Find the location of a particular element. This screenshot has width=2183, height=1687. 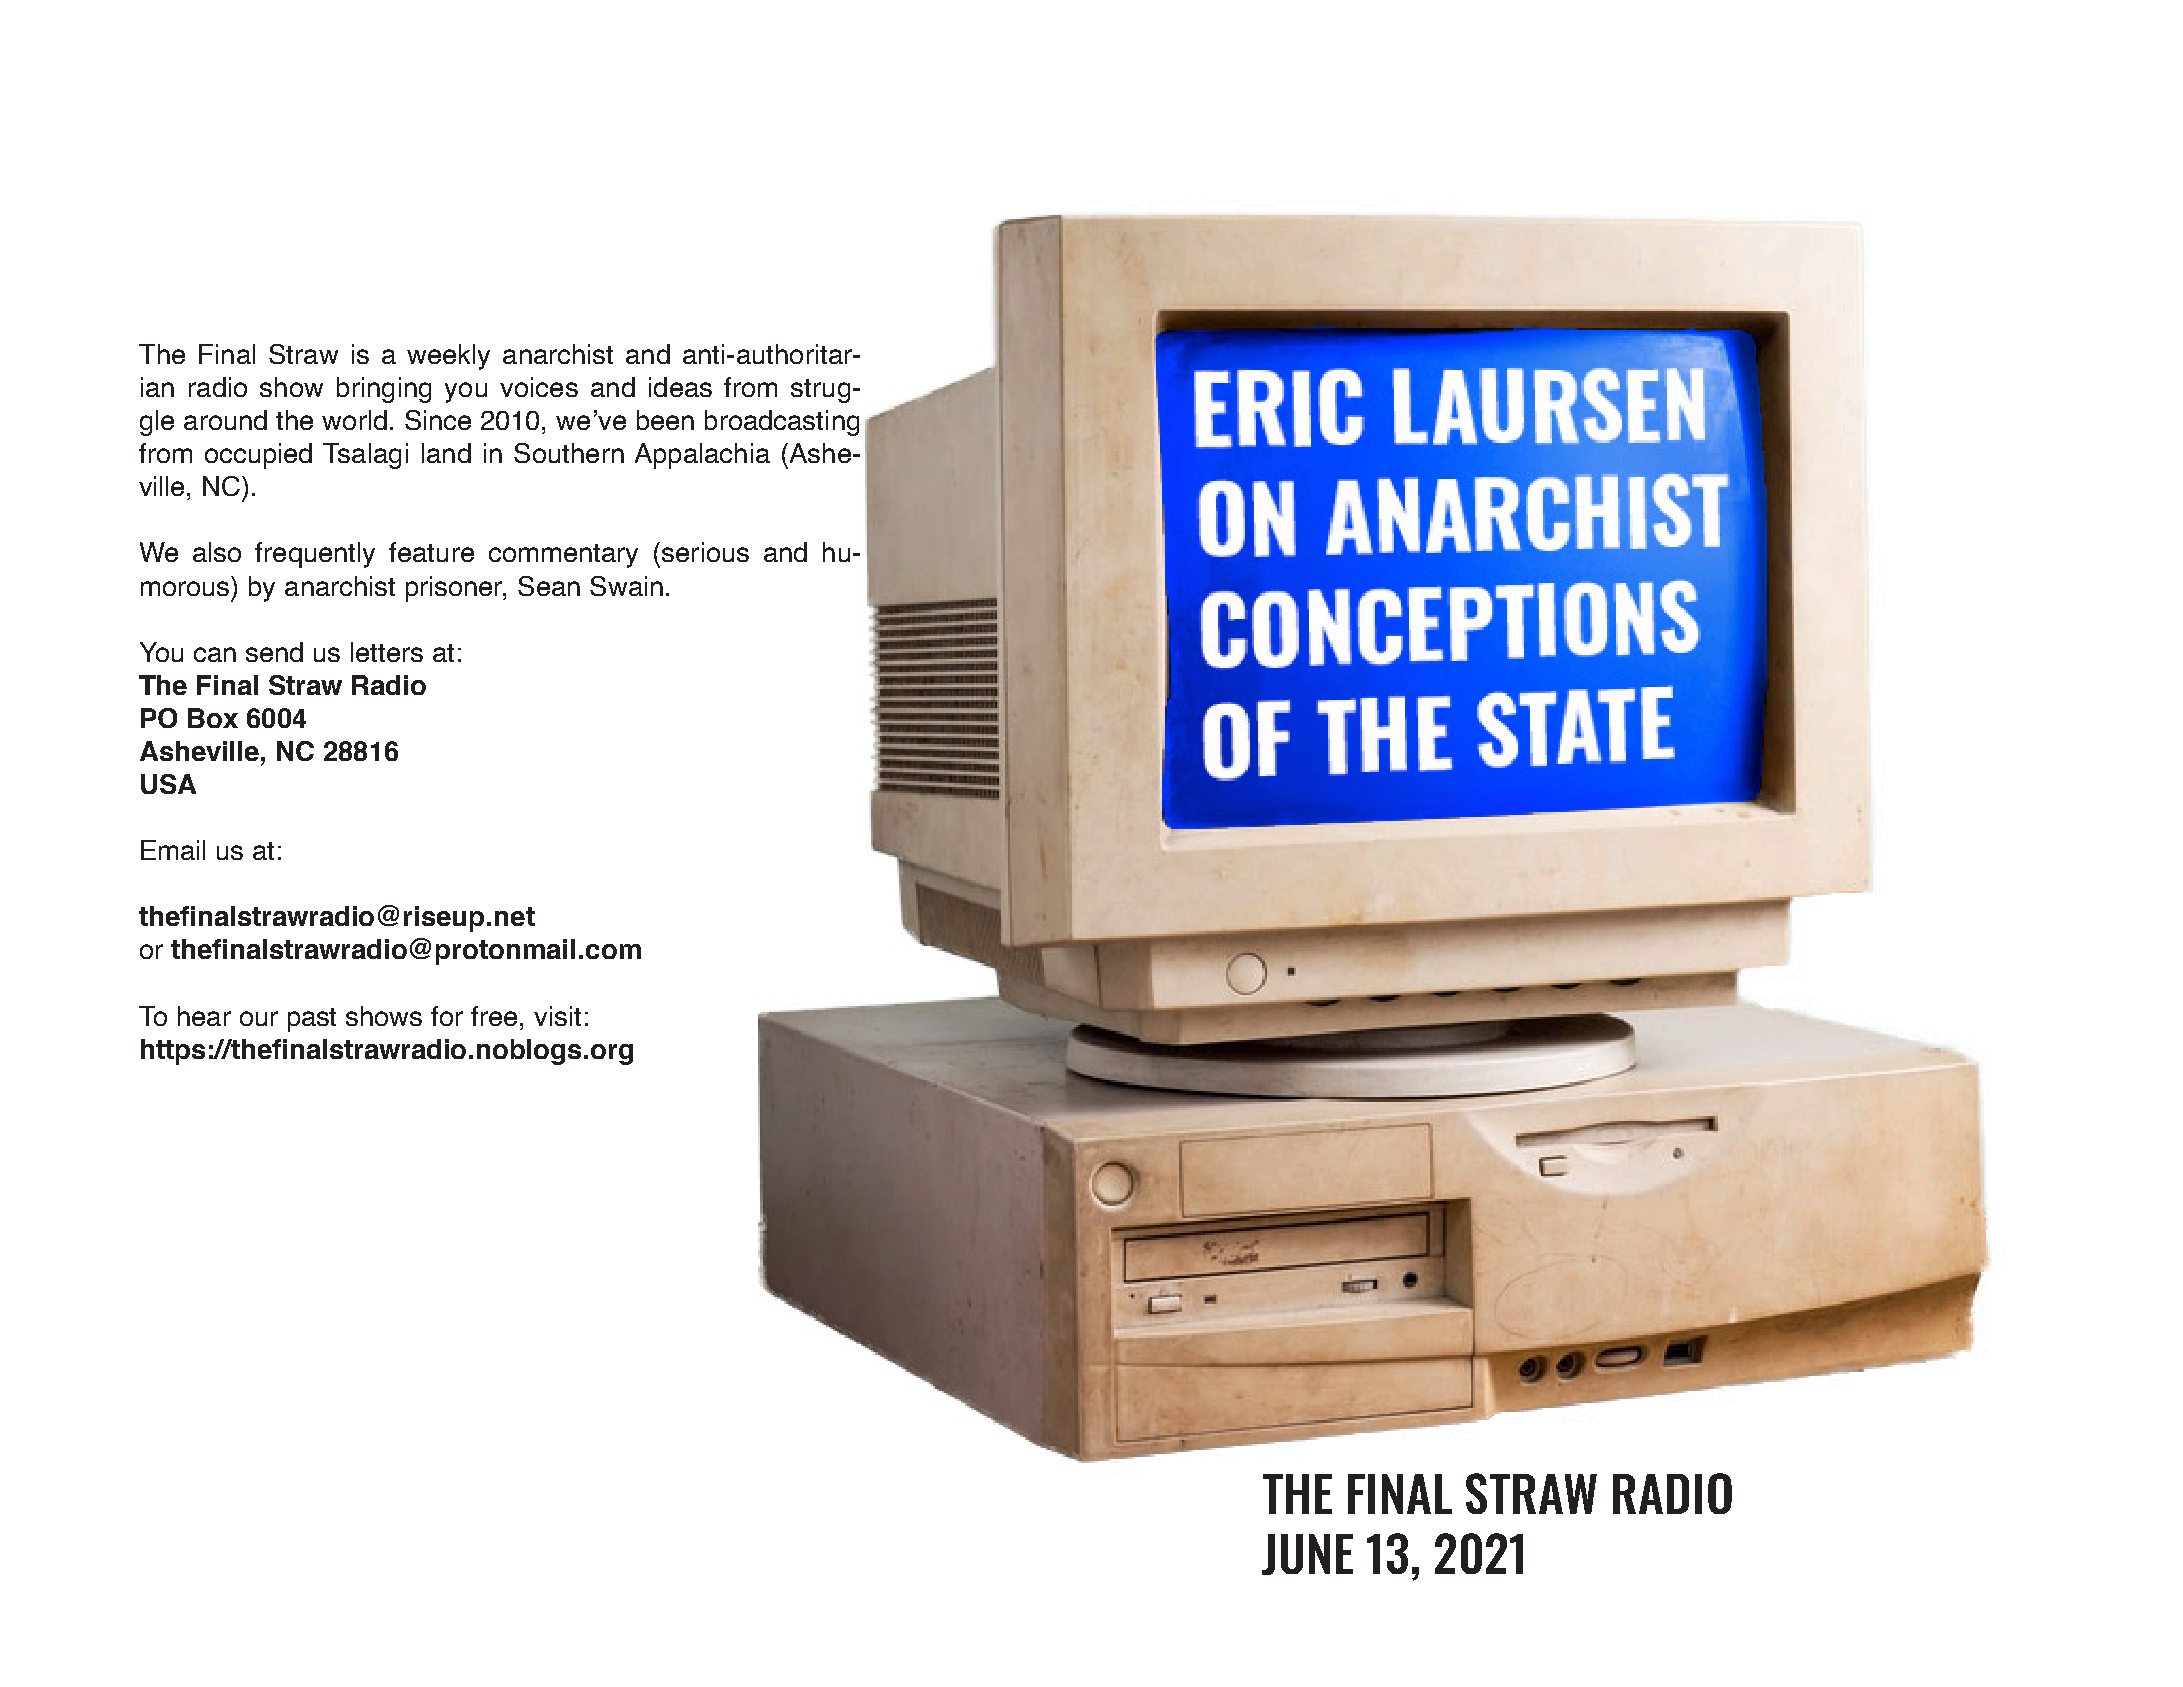

serious is located at coordinates (705, 552).
